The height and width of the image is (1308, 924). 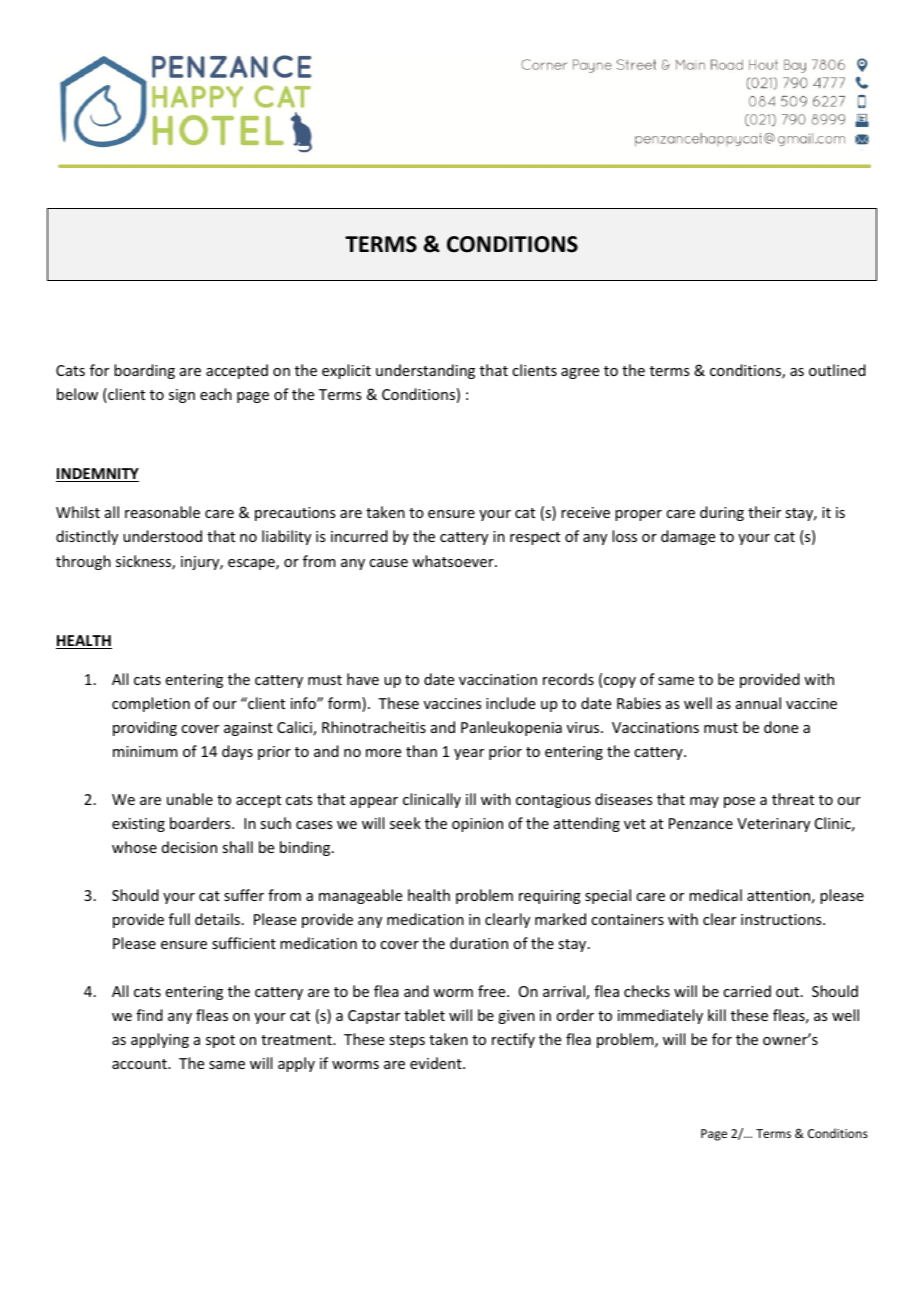 I want to click on decision, so click(x=189, y=847).
